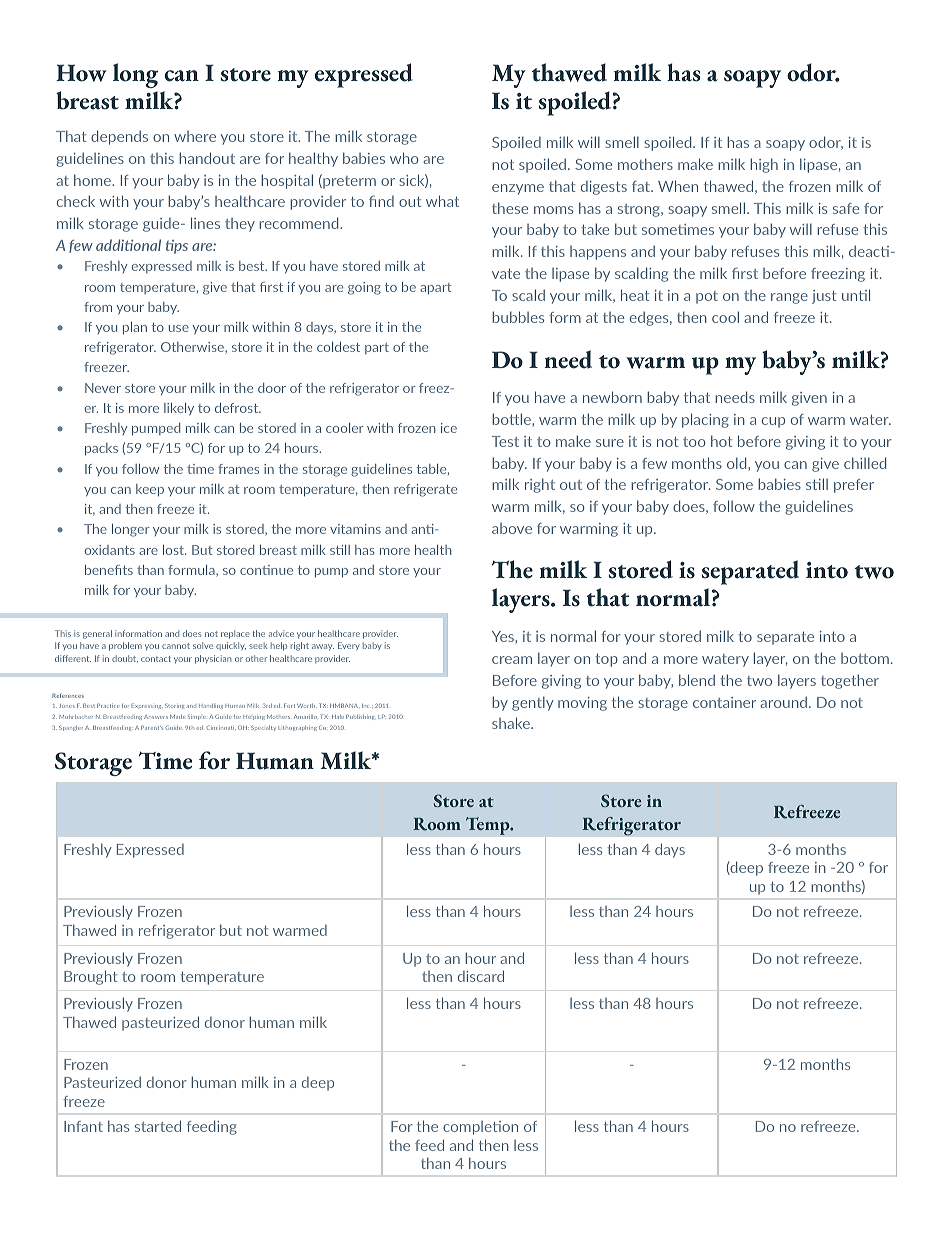 The height and width of the screenshot is (1233, 952). What do you see at coordinates (764, 165) in the screenshot?
I see `high` at bounding box center [764, 165].
